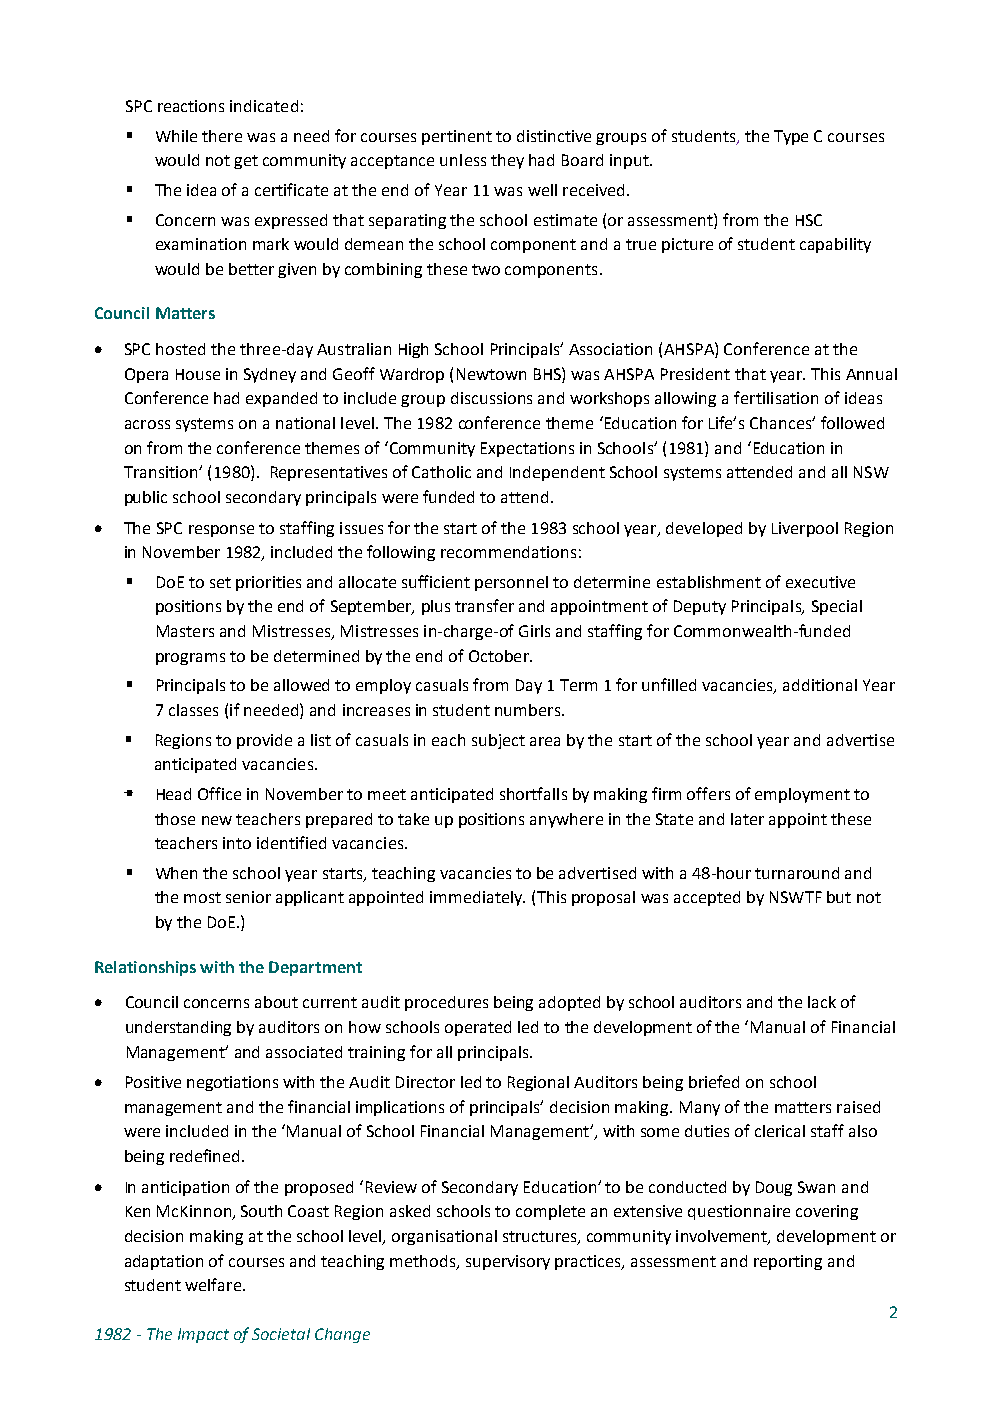 This document has height=1404, width=993. I want to click on Type, so click(791, 137).
